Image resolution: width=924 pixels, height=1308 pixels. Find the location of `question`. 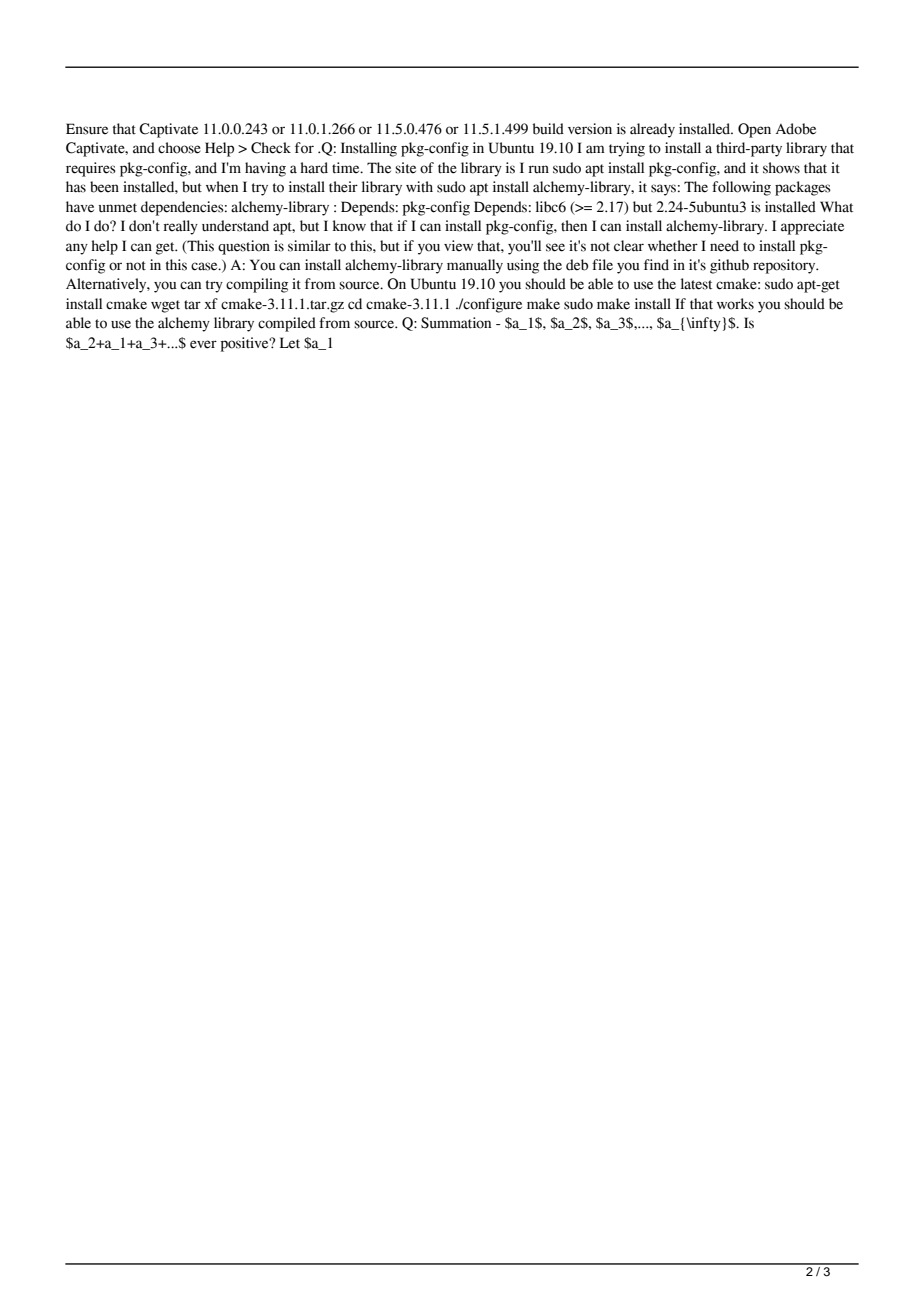

question is located at coordinates (244, 247).
